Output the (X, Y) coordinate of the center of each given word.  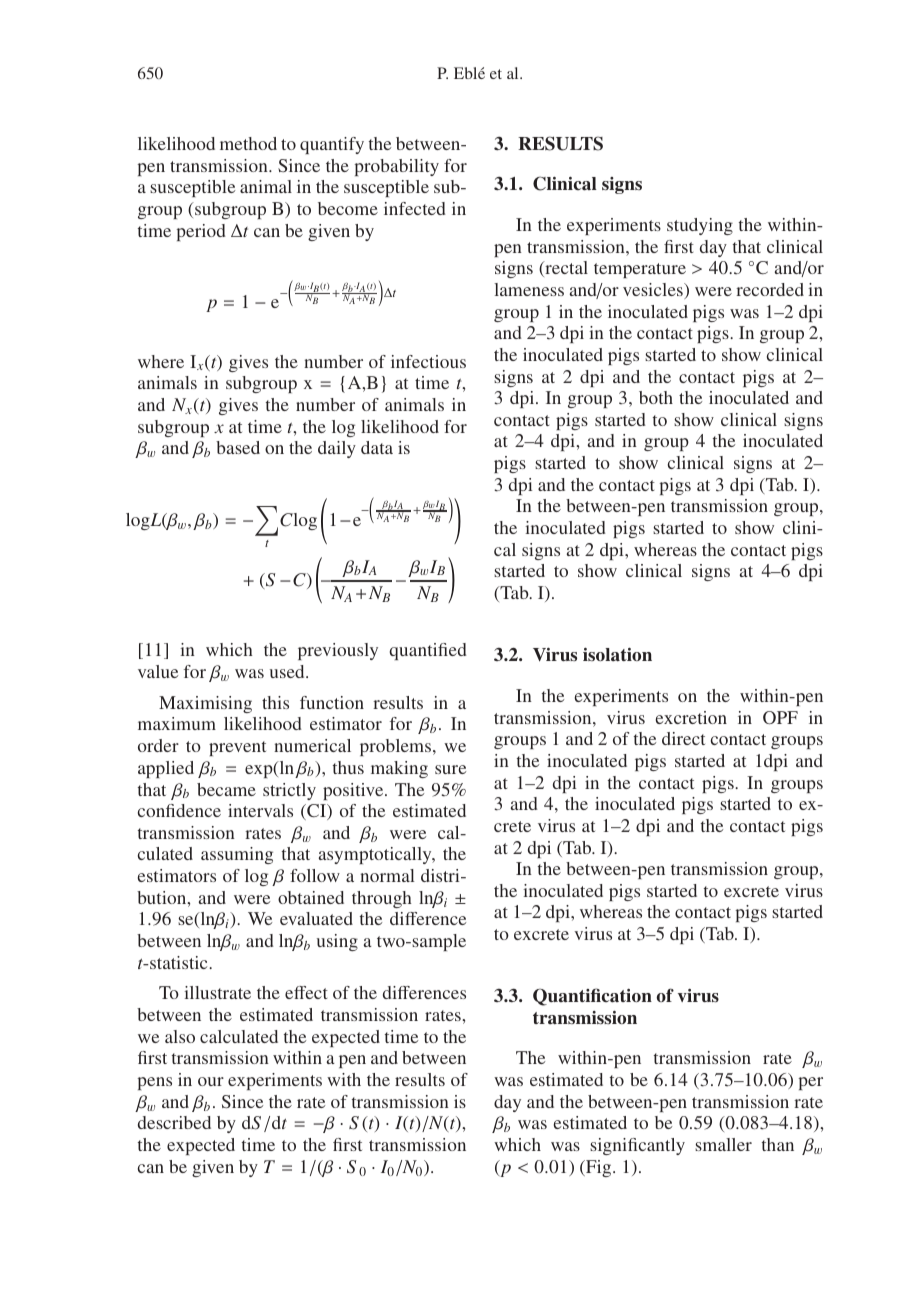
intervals (260, 810)
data (377, 447)
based (238, 447)
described (174, 1122)
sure (450, 769)
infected (415, 208)
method (248, 143)
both (656, 397)
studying (700, 226)
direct (683, 738)
